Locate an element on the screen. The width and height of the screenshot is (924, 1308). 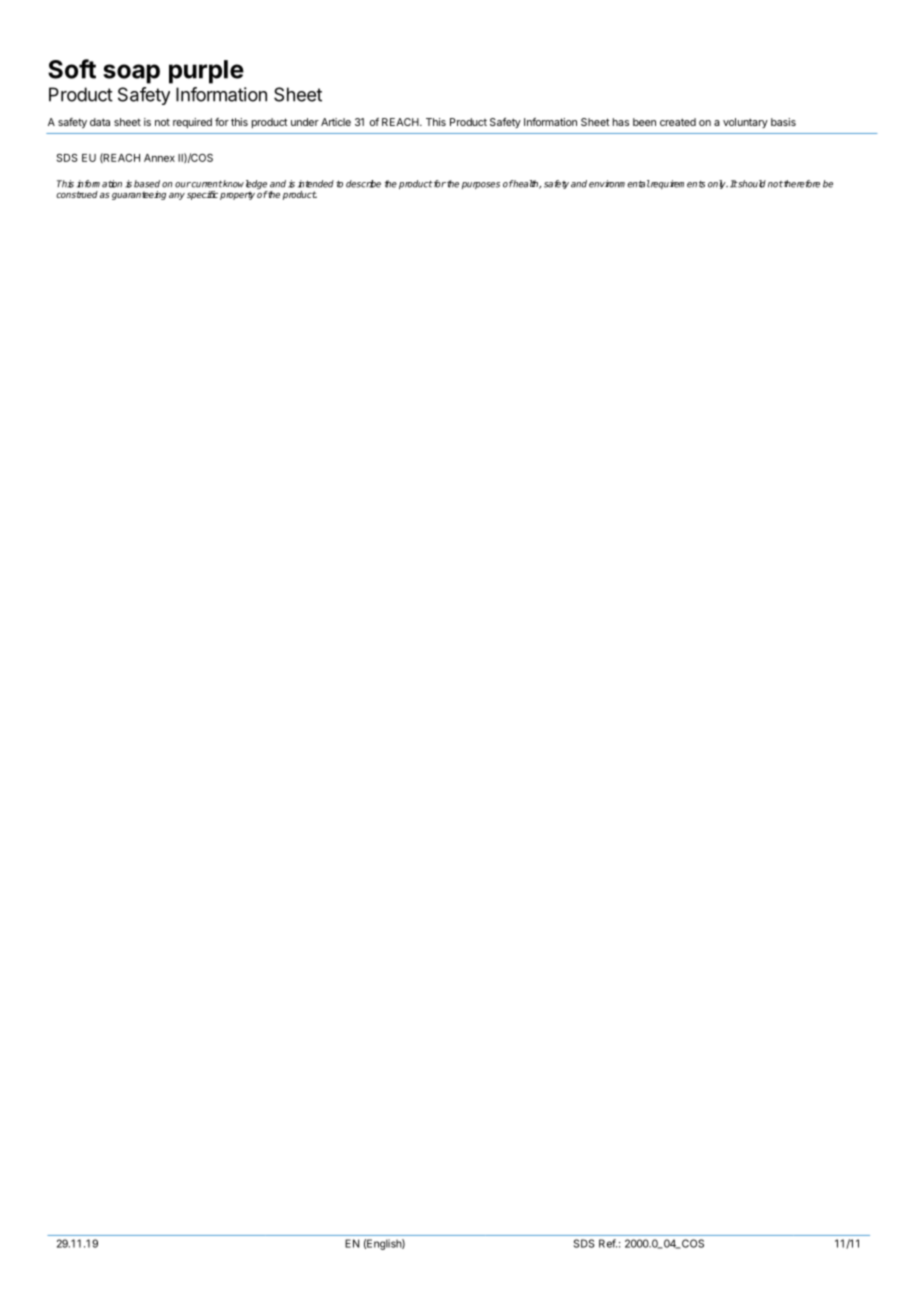
Article is located at coordinates (336, 122).
